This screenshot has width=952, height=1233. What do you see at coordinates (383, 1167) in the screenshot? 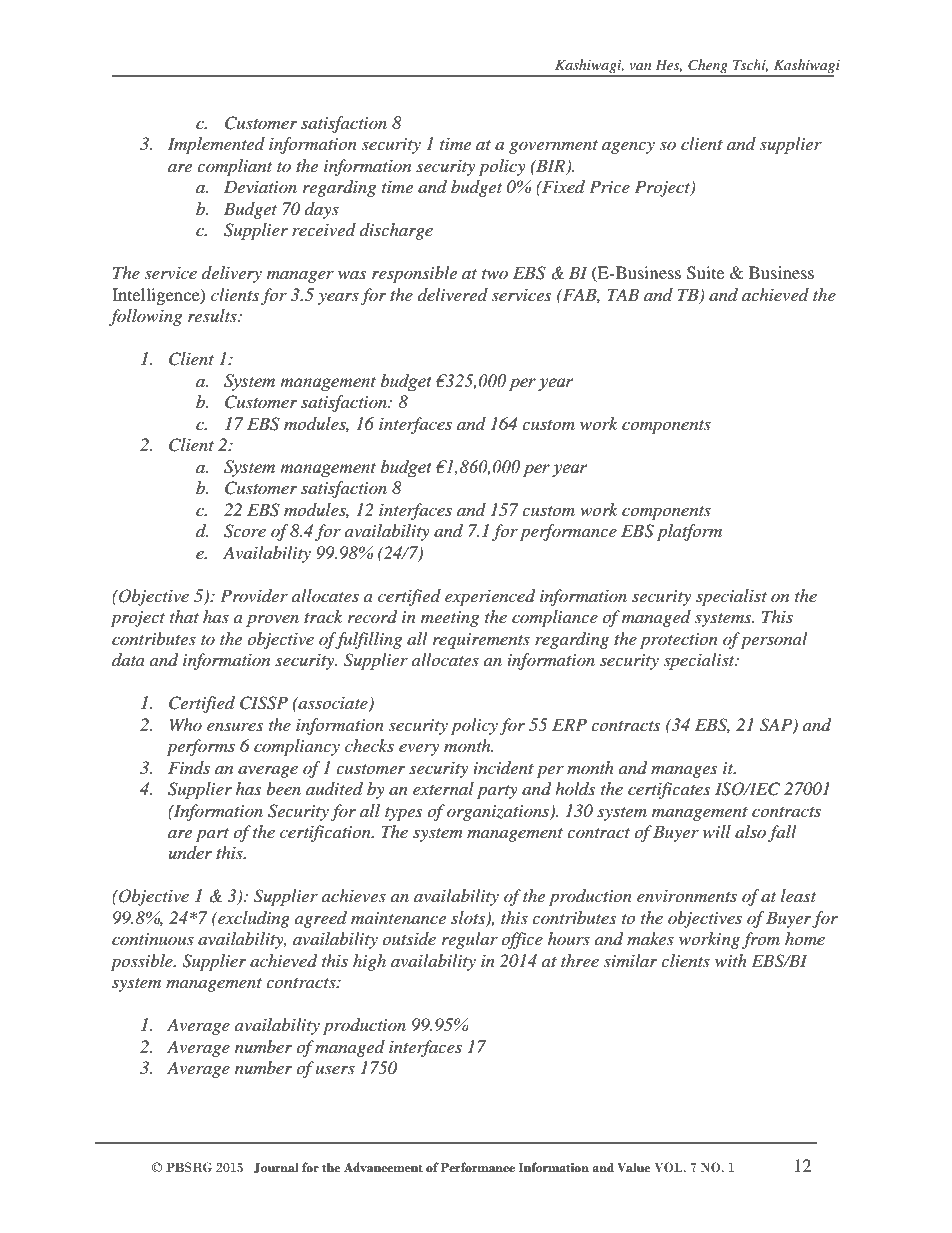
I see `Advancement` at bounding box center [383, 1167].
